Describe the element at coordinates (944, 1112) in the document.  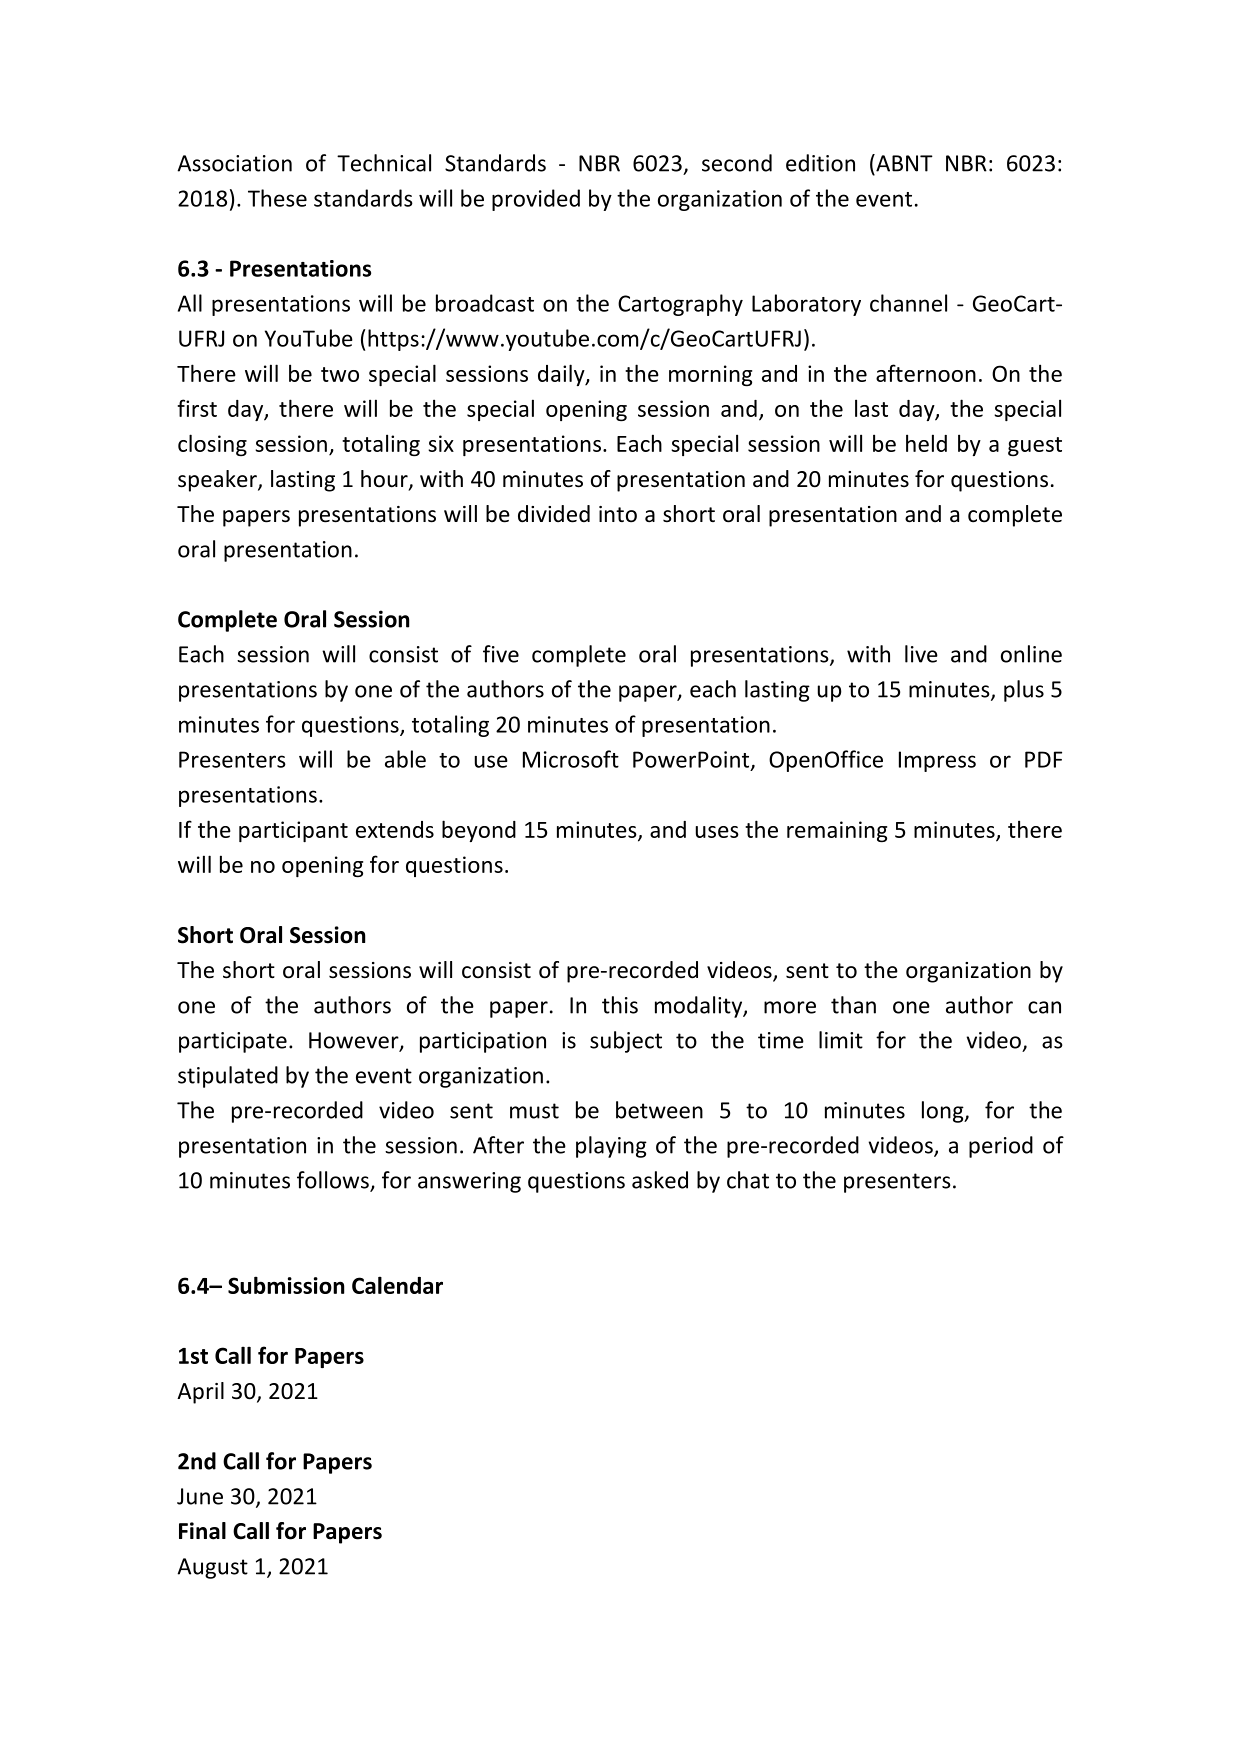
I see `long` at that location.
